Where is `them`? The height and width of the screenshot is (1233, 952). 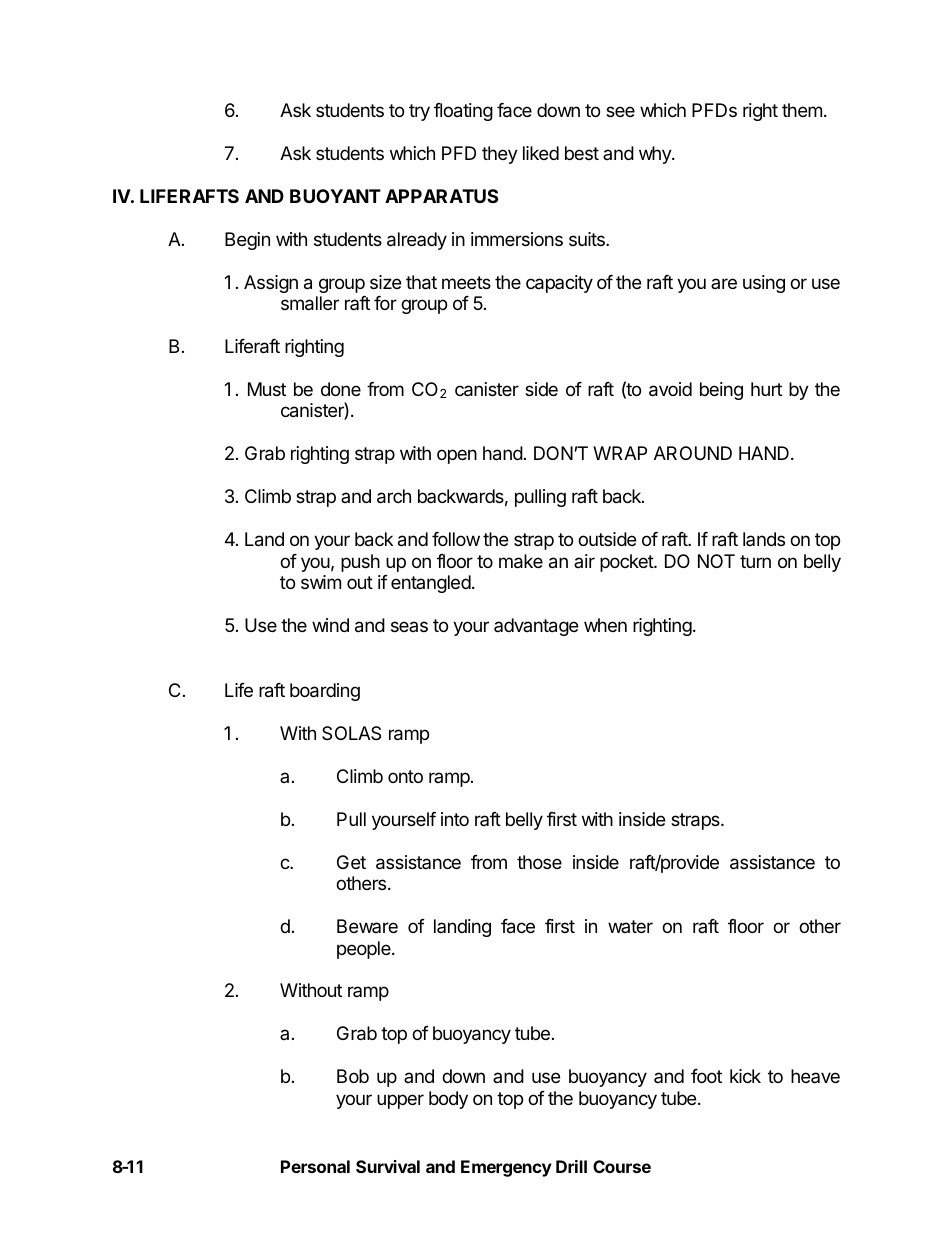
them is located at coordinates (802, 110).
